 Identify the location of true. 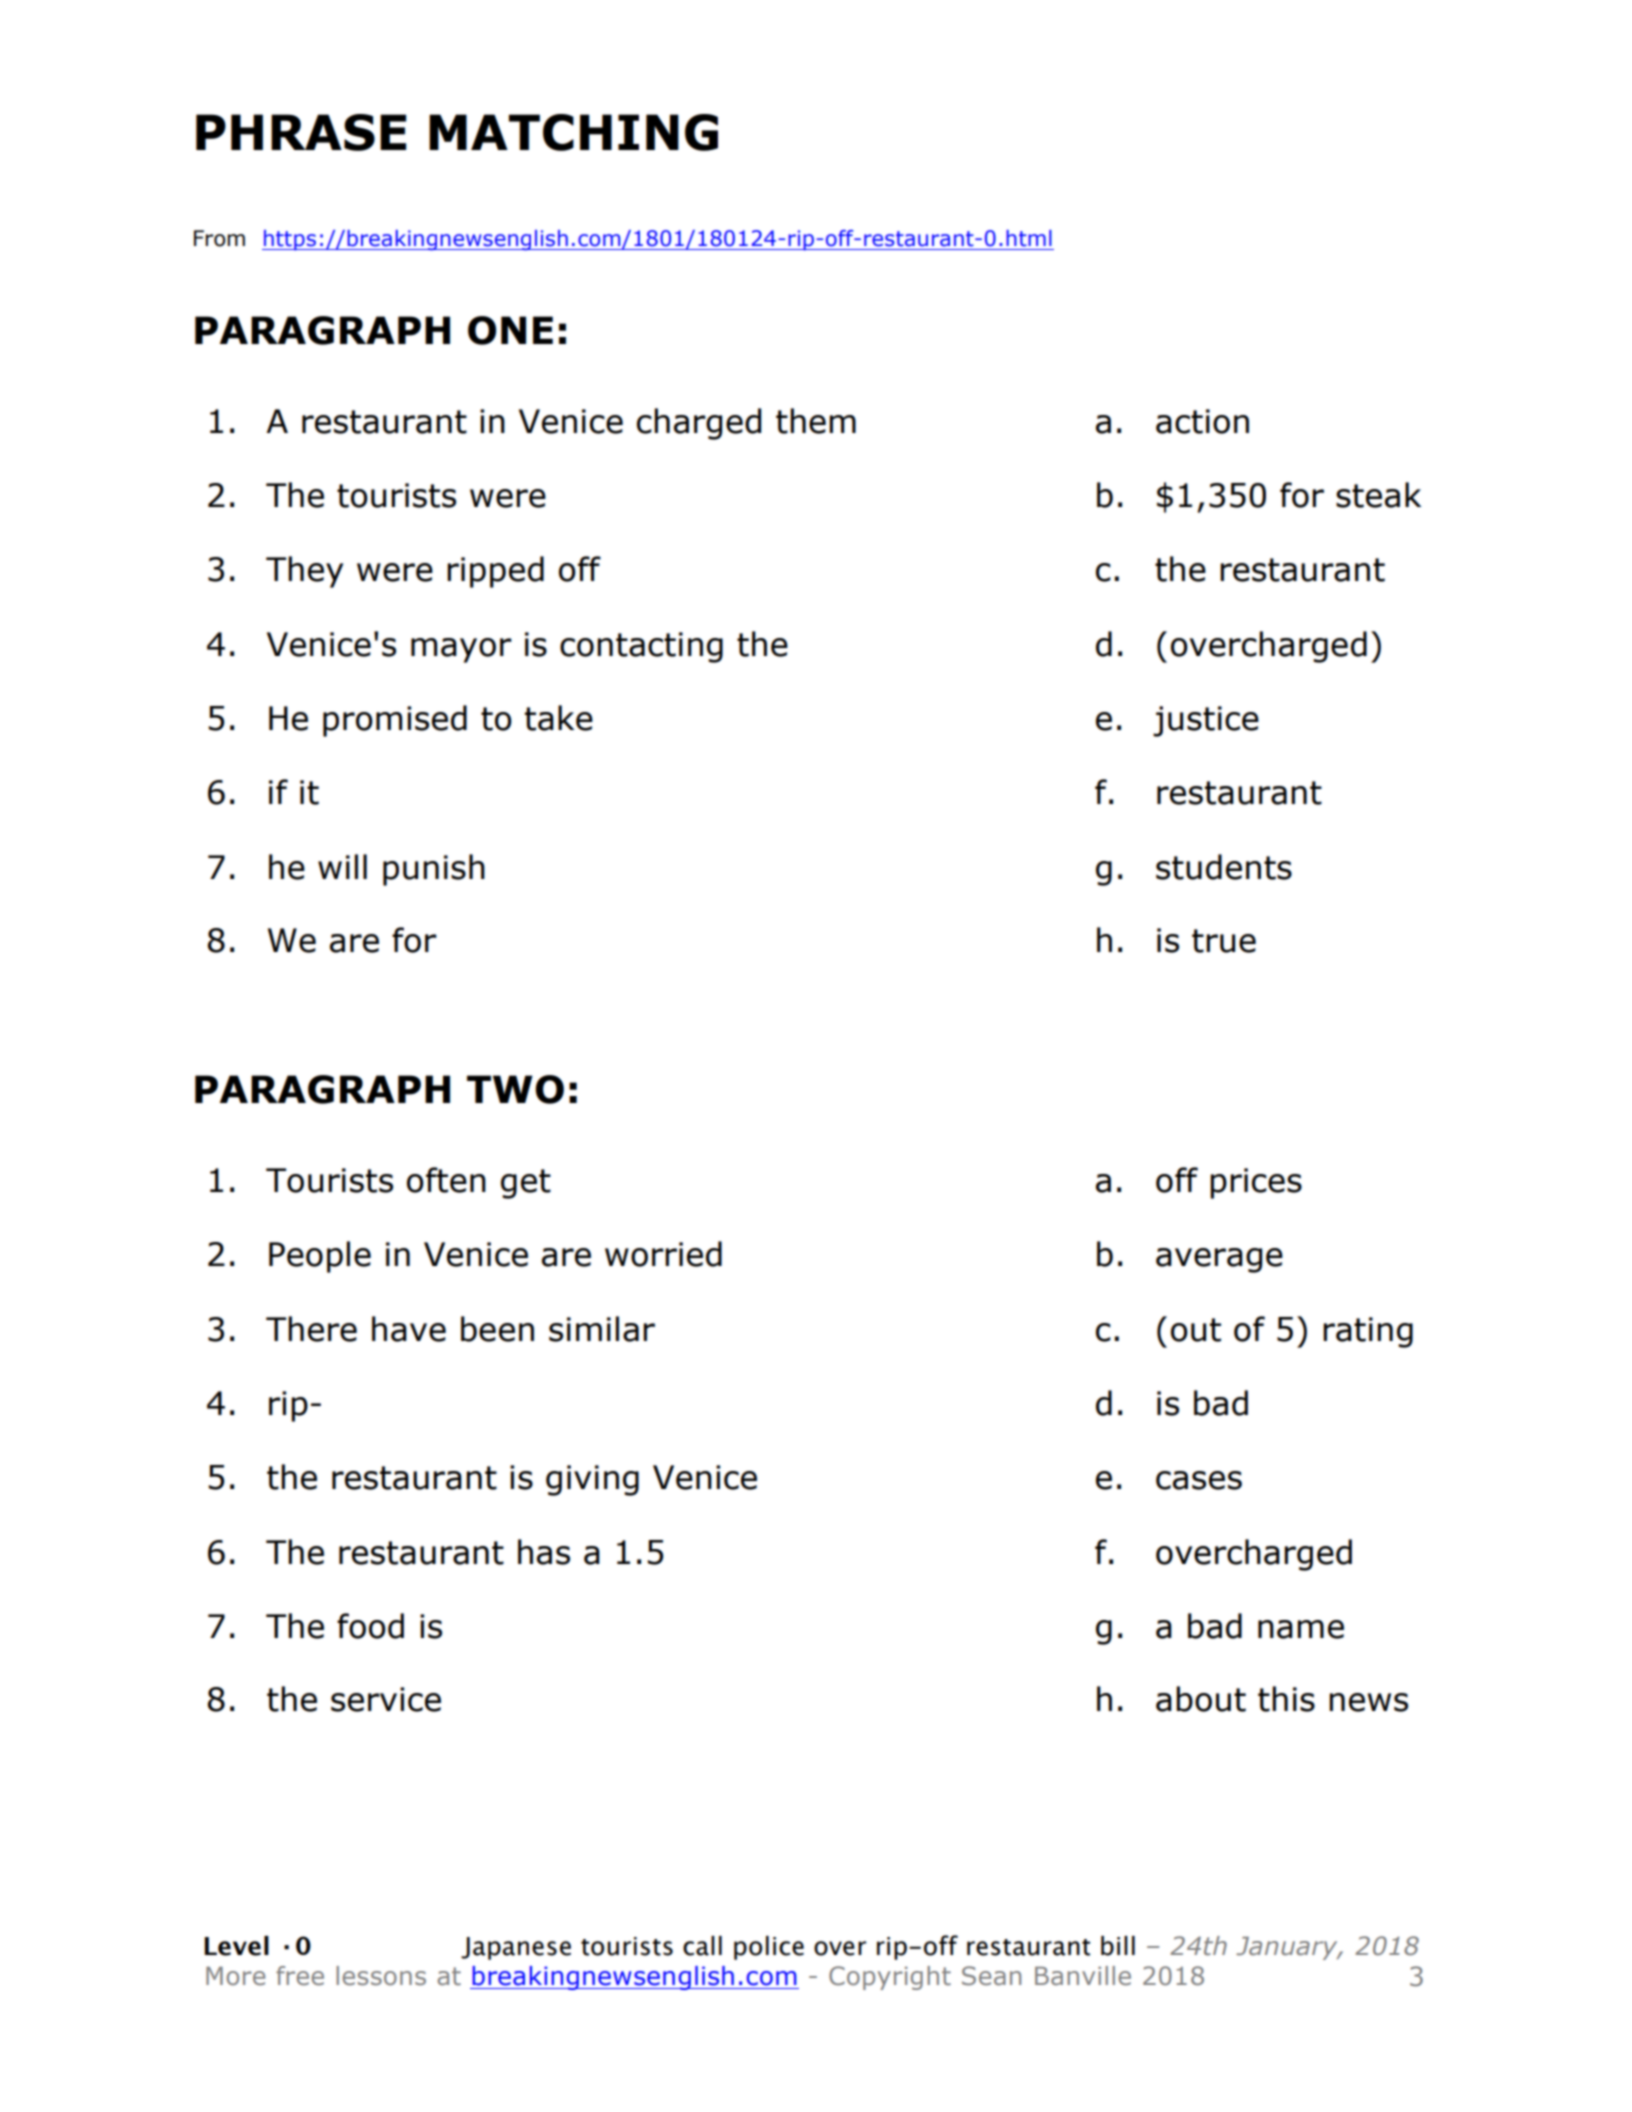
(1224, 941).
